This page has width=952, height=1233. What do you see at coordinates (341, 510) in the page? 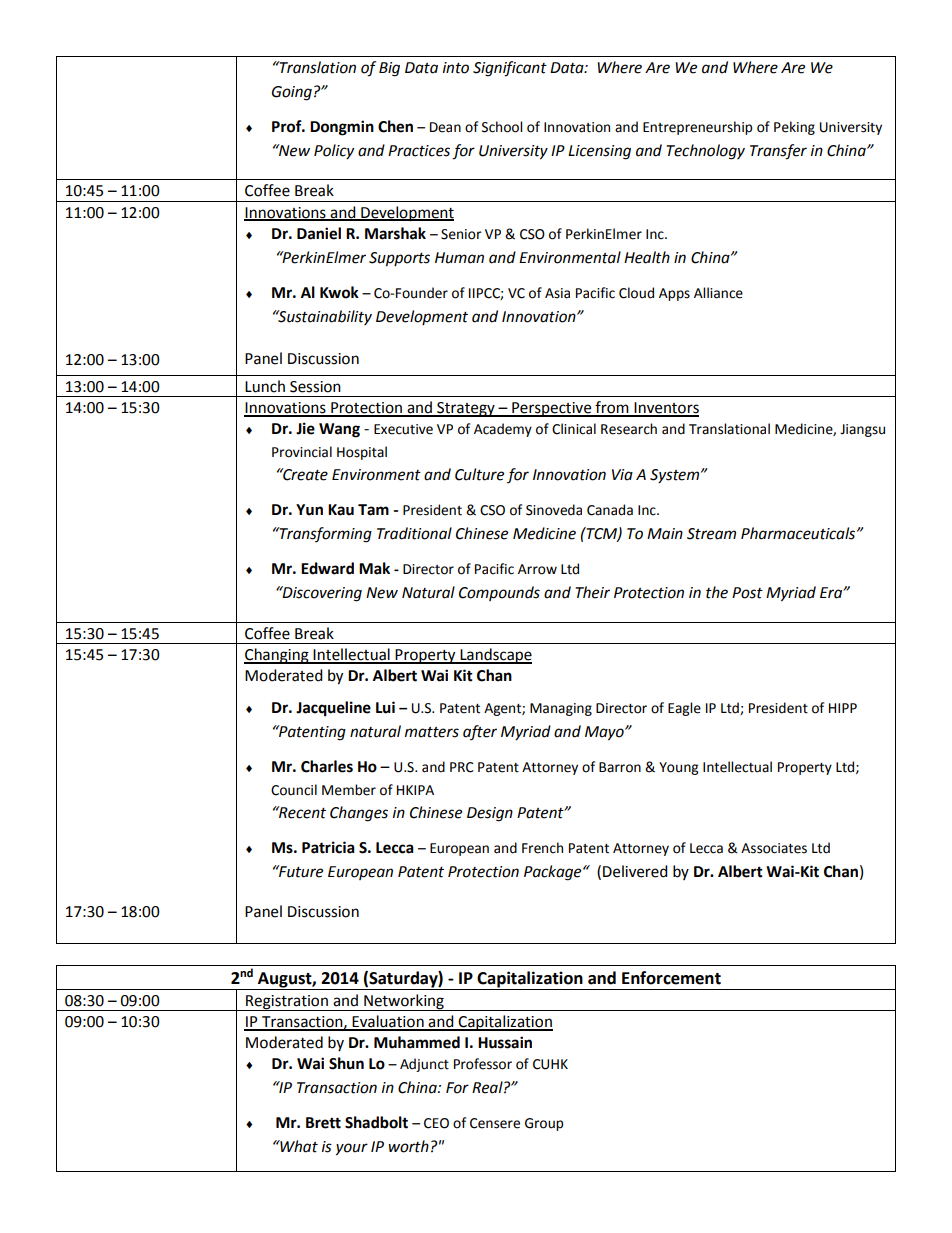
I see `Kau` at bounding box center [341, 510].
